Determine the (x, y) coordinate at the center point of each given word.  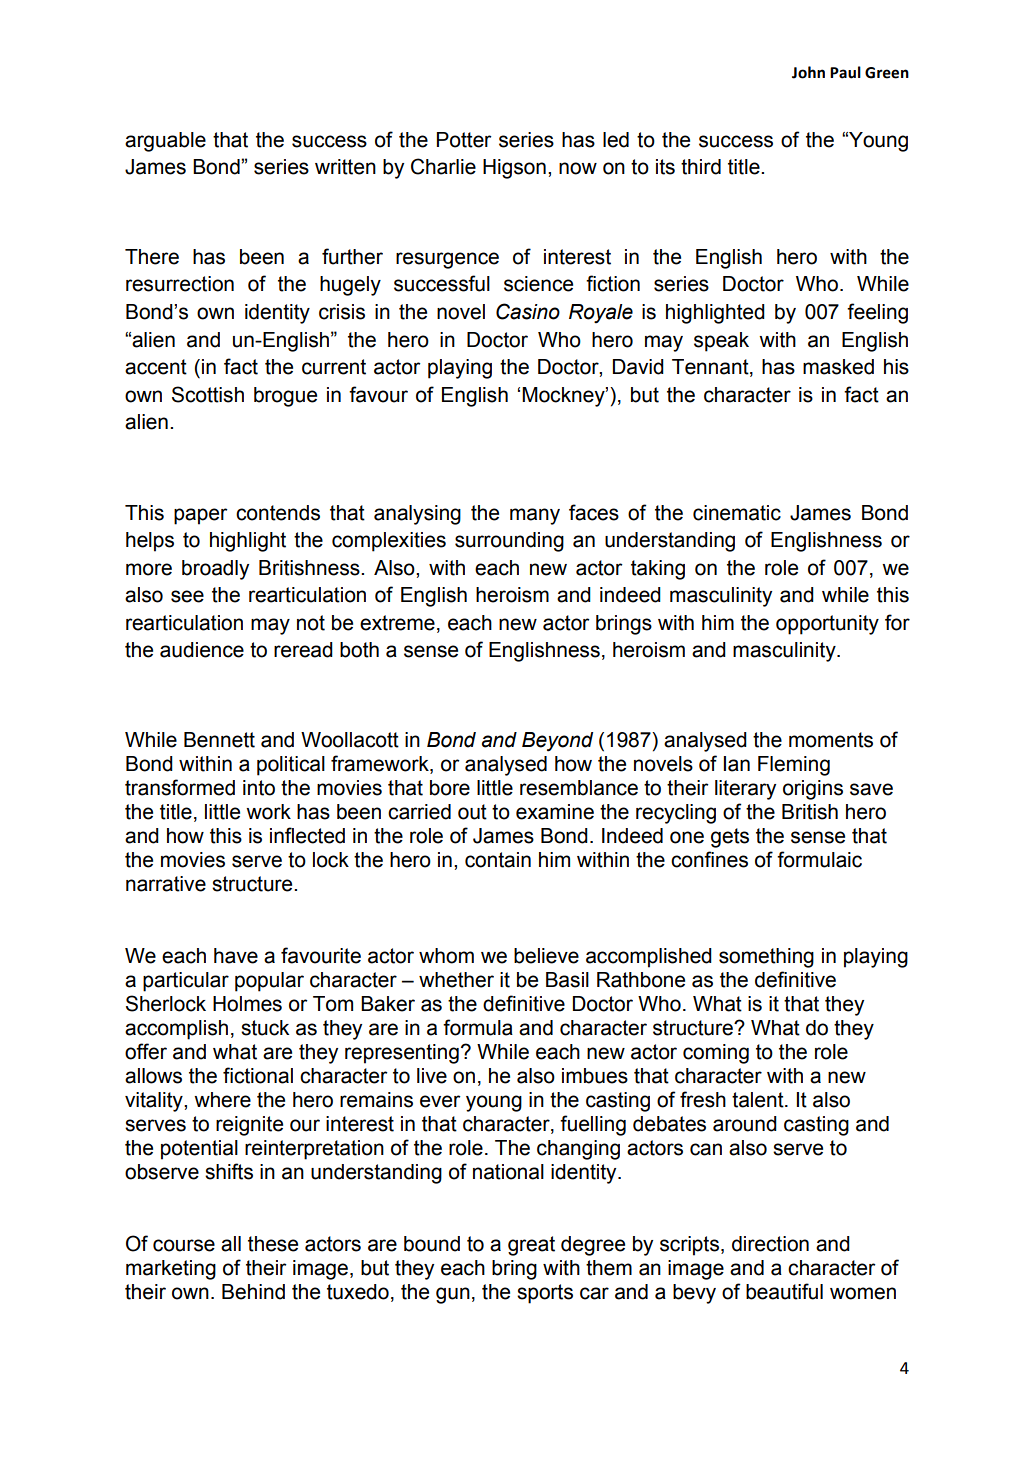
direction (770, 1244)
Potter (464, 140)
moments (831, 740)
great (531, 1246)
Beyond (557, 742)
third (701, 167)
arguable (165, 142)
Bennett (219, 740)
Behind (253, 1292)
